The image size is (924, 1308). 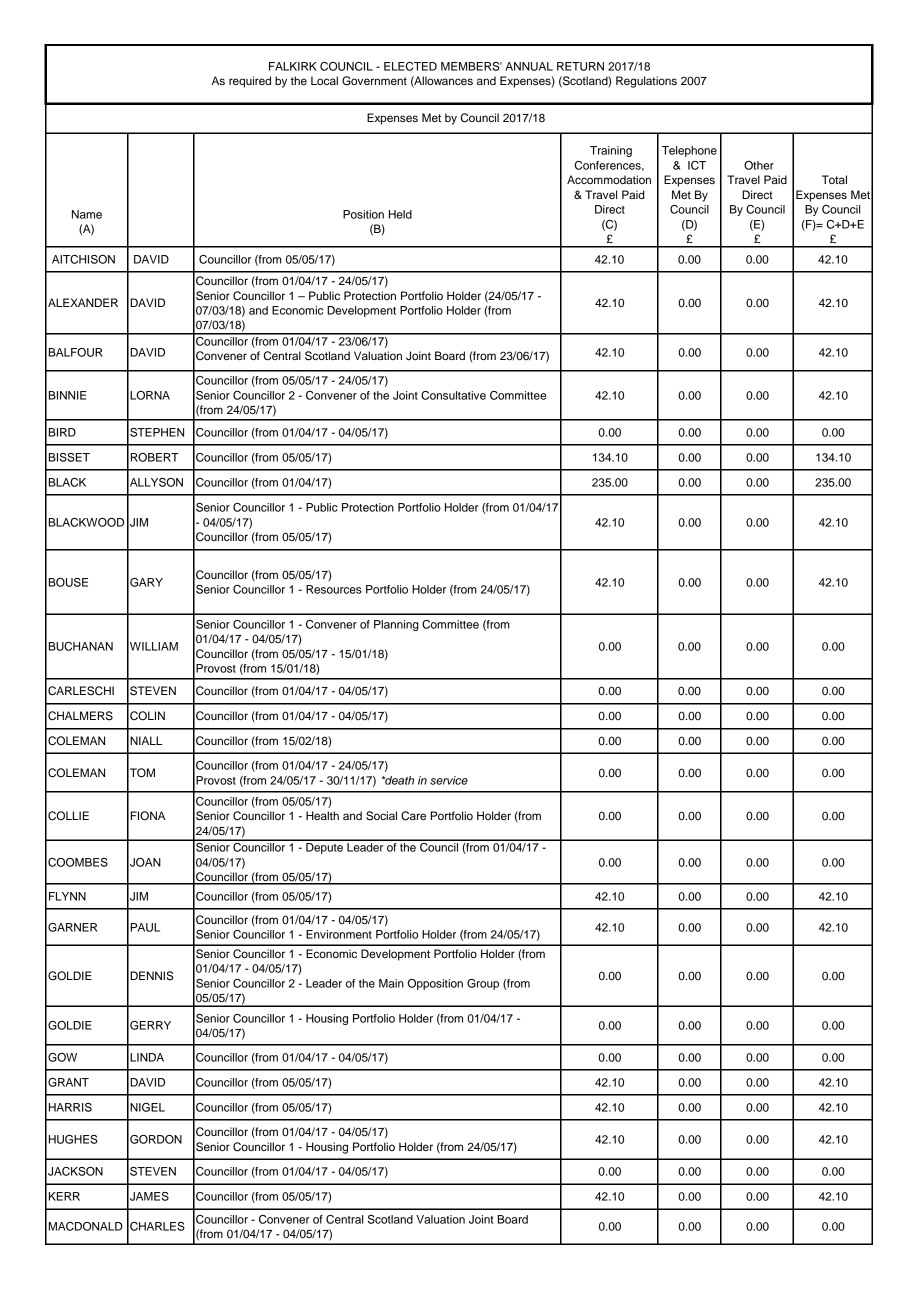 I want to click on Regulations, so click(x=646, y=82).
